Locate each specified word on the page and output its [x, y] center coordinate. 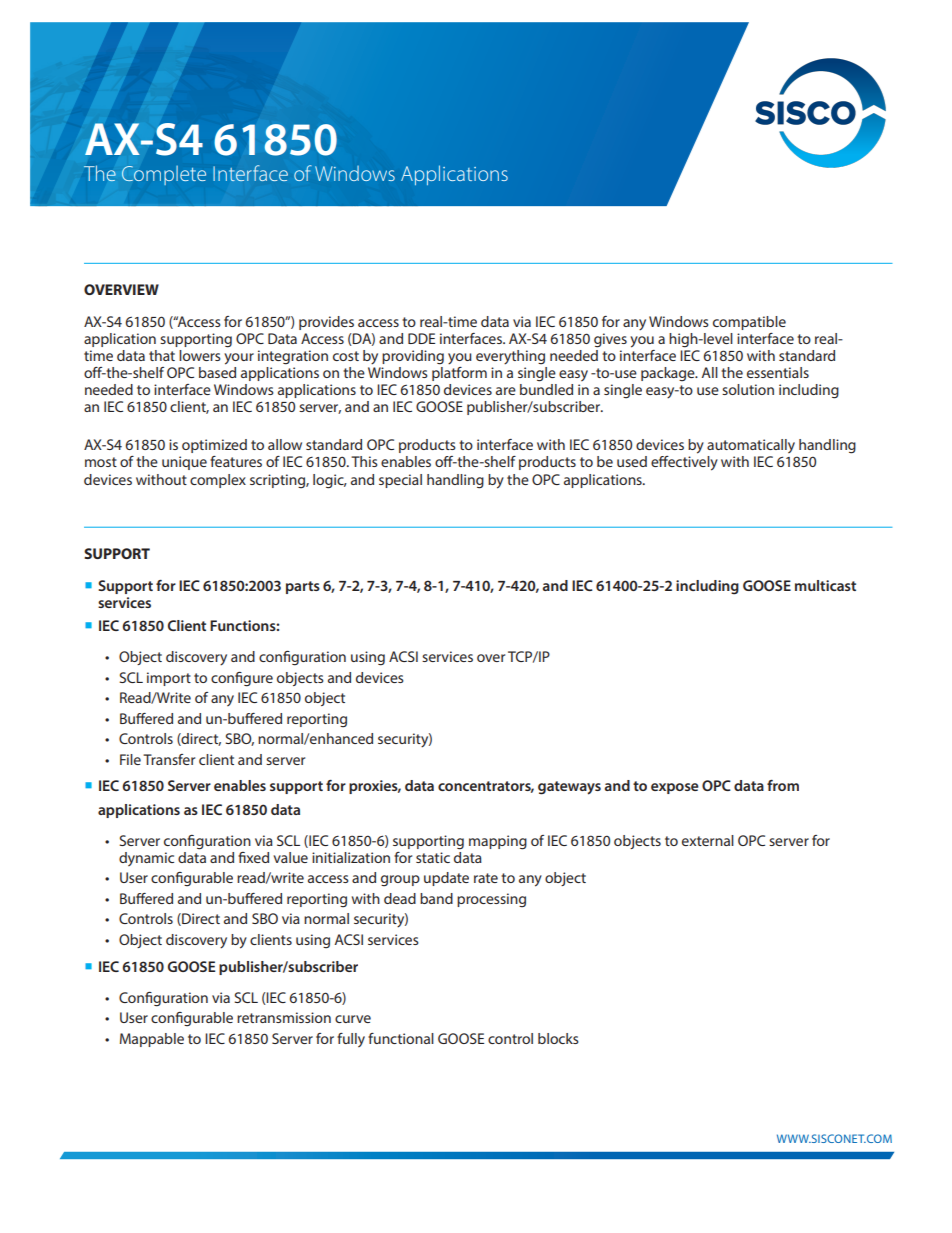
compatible [749, 323]
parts [303, 587]
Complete [164, 175]
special [400, 481]
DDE [421, 338]
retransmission [284, 1017]
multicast [825, 585]
